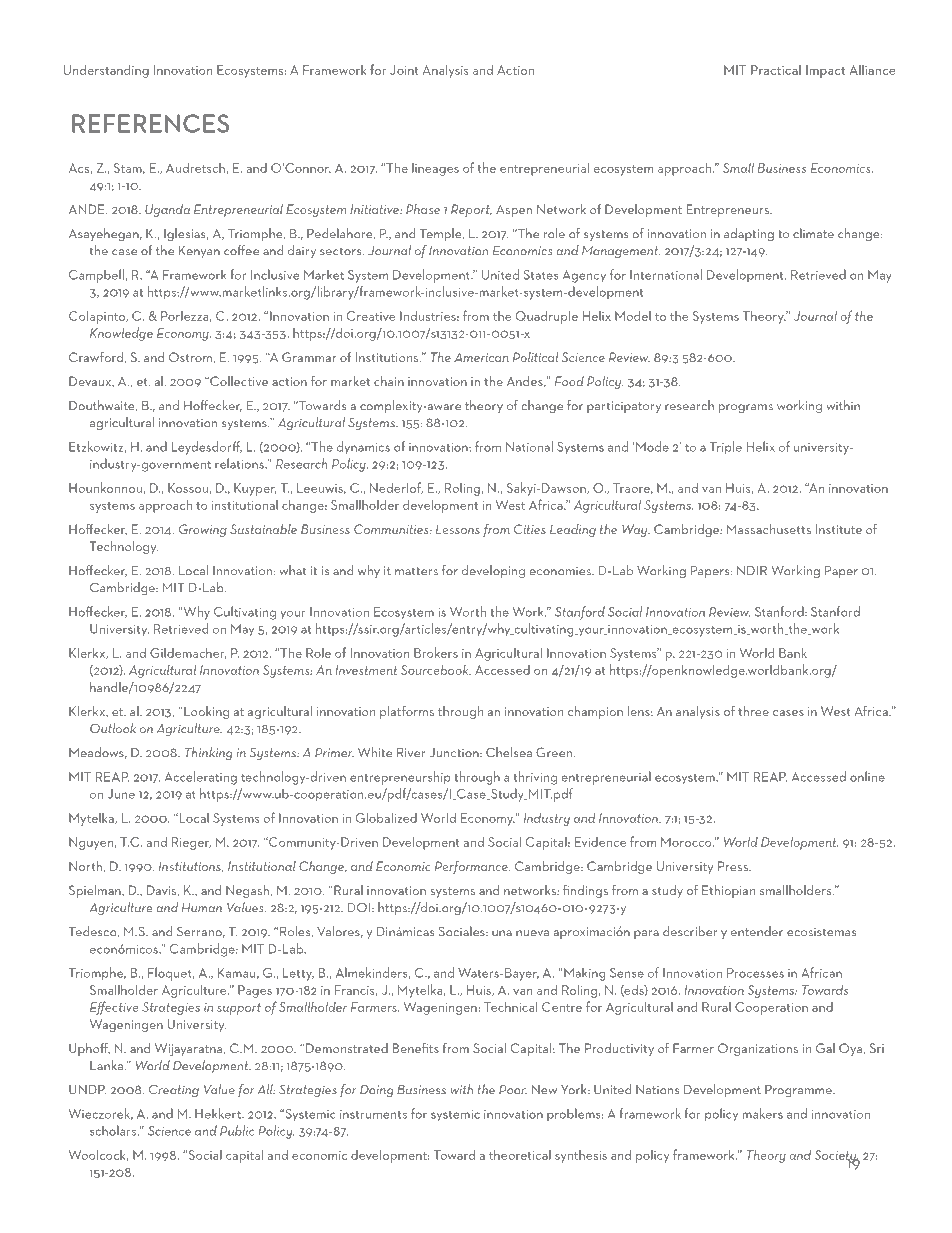  I want to click on Public, so click(237, 1130).
